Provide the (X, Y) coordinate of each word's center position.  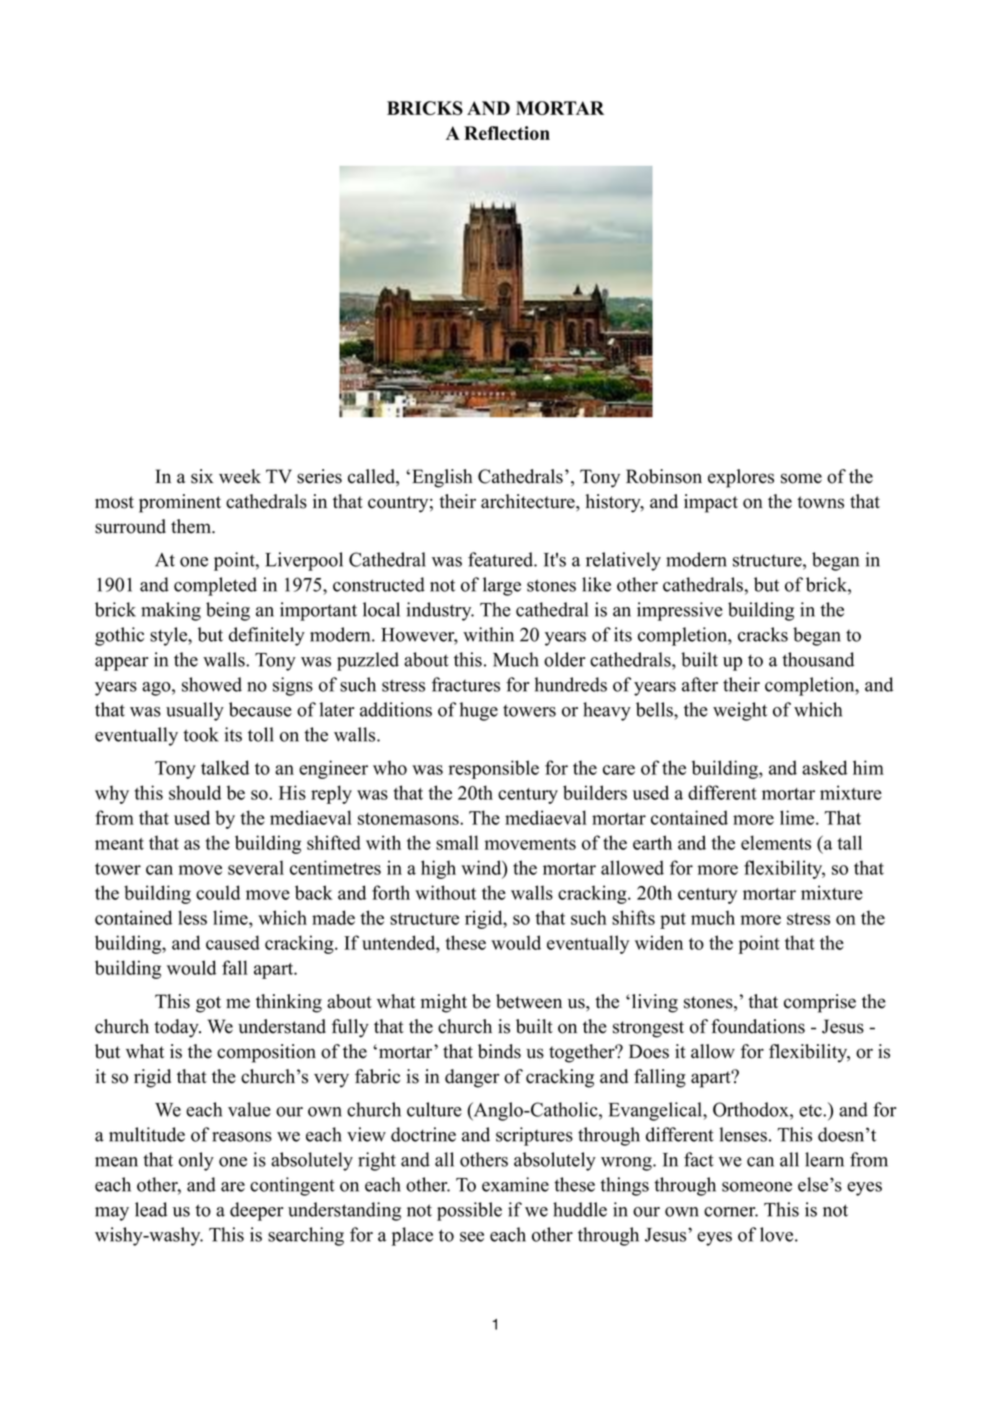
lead (151, 1209)
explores (741, 478)
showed (212, 684)
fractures (466, 684)
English (442, 478)
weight (740, 711)
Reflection (507, 133)
